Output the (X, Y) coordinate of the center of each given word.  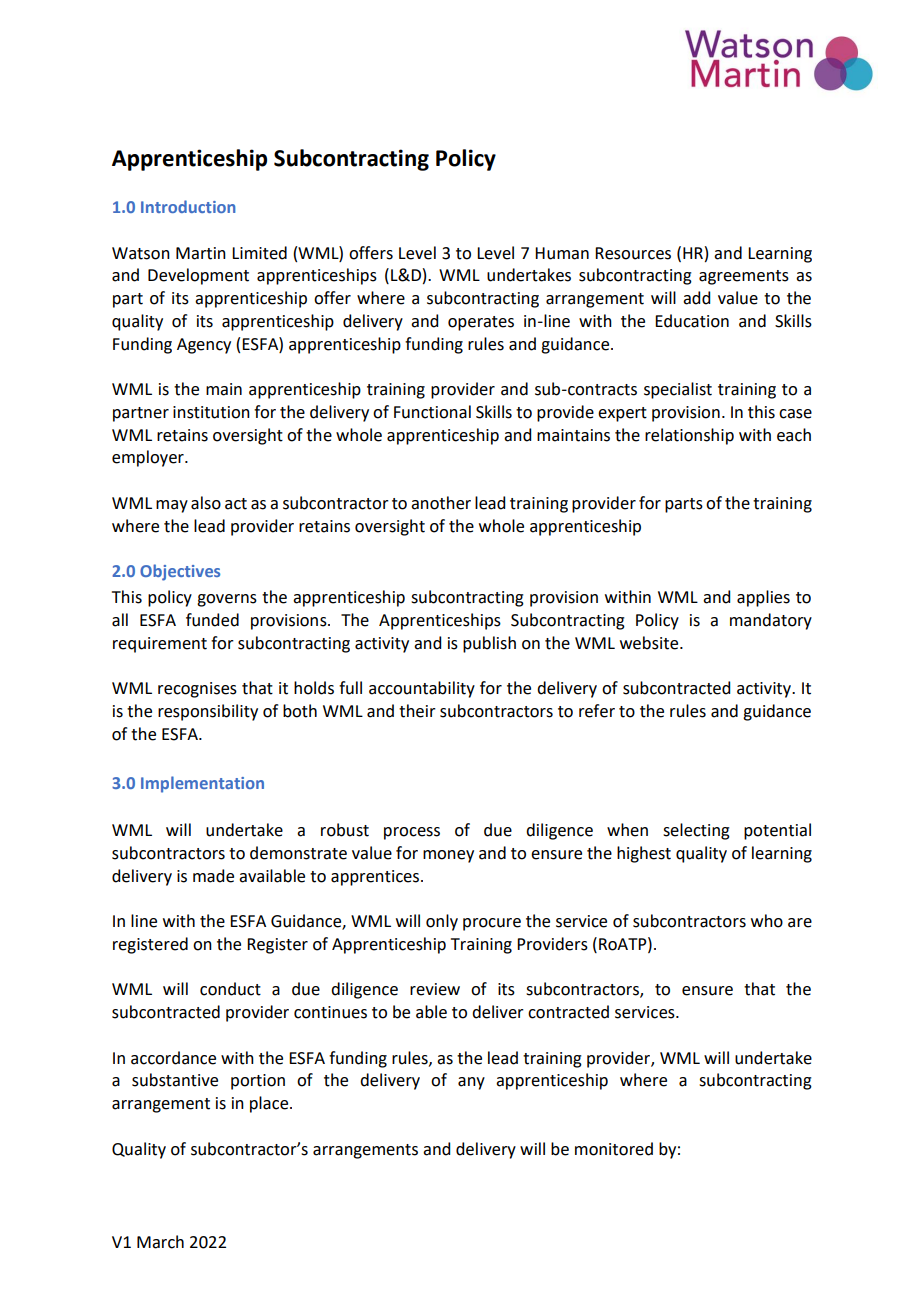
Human (562, 253)
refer (597, 711)
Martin (201, 253)
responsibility (208, 712)
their (417, 711)
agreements (744, 277)
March (160, 1242)
